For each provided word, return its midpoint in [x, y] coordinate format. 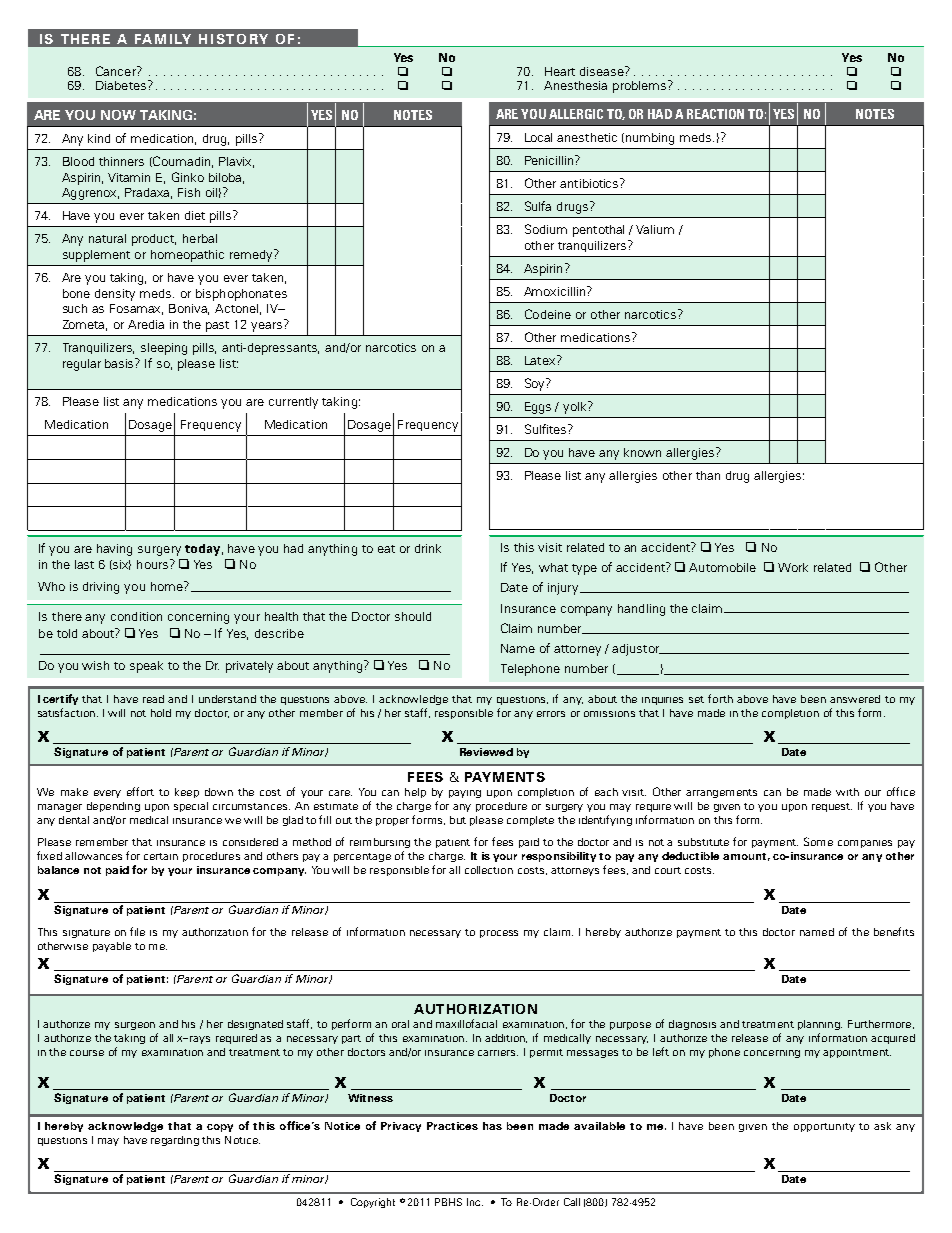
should [413, 616]
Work [793, 567]
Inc [475, 1202]
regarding [175, 1141]
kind [99, 138]
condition [136, 616]
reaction [715, 114]
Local [538, 137]
